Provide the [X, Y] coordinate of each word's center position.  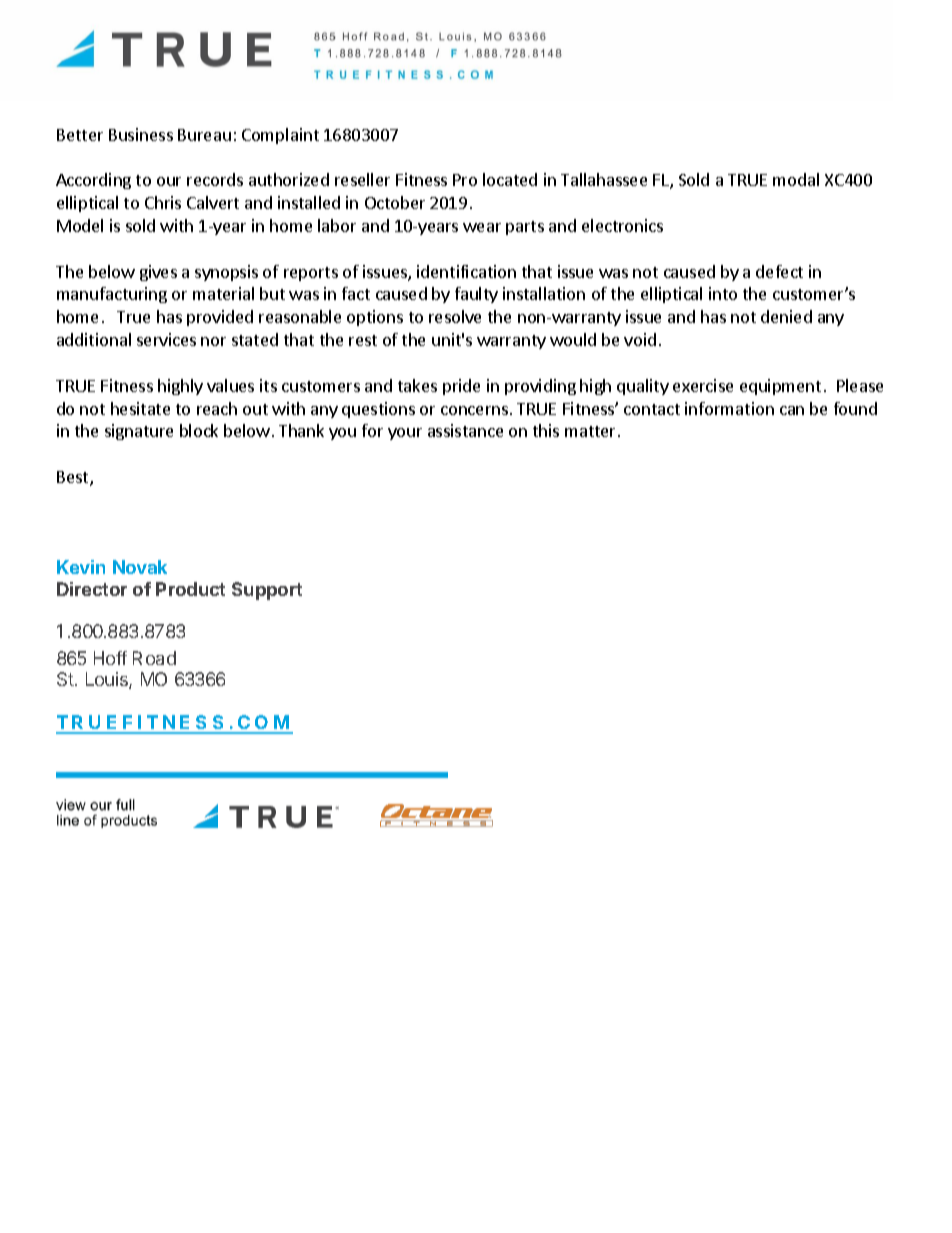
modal [796, 179]
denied [786, 316]
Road [154, 658]
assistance [465, 430]
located [510, 179]
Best [74, 478]
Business [141, 134]
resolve [455, 316]
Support [267, 591]
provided [220, 318]
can [792, 410]
